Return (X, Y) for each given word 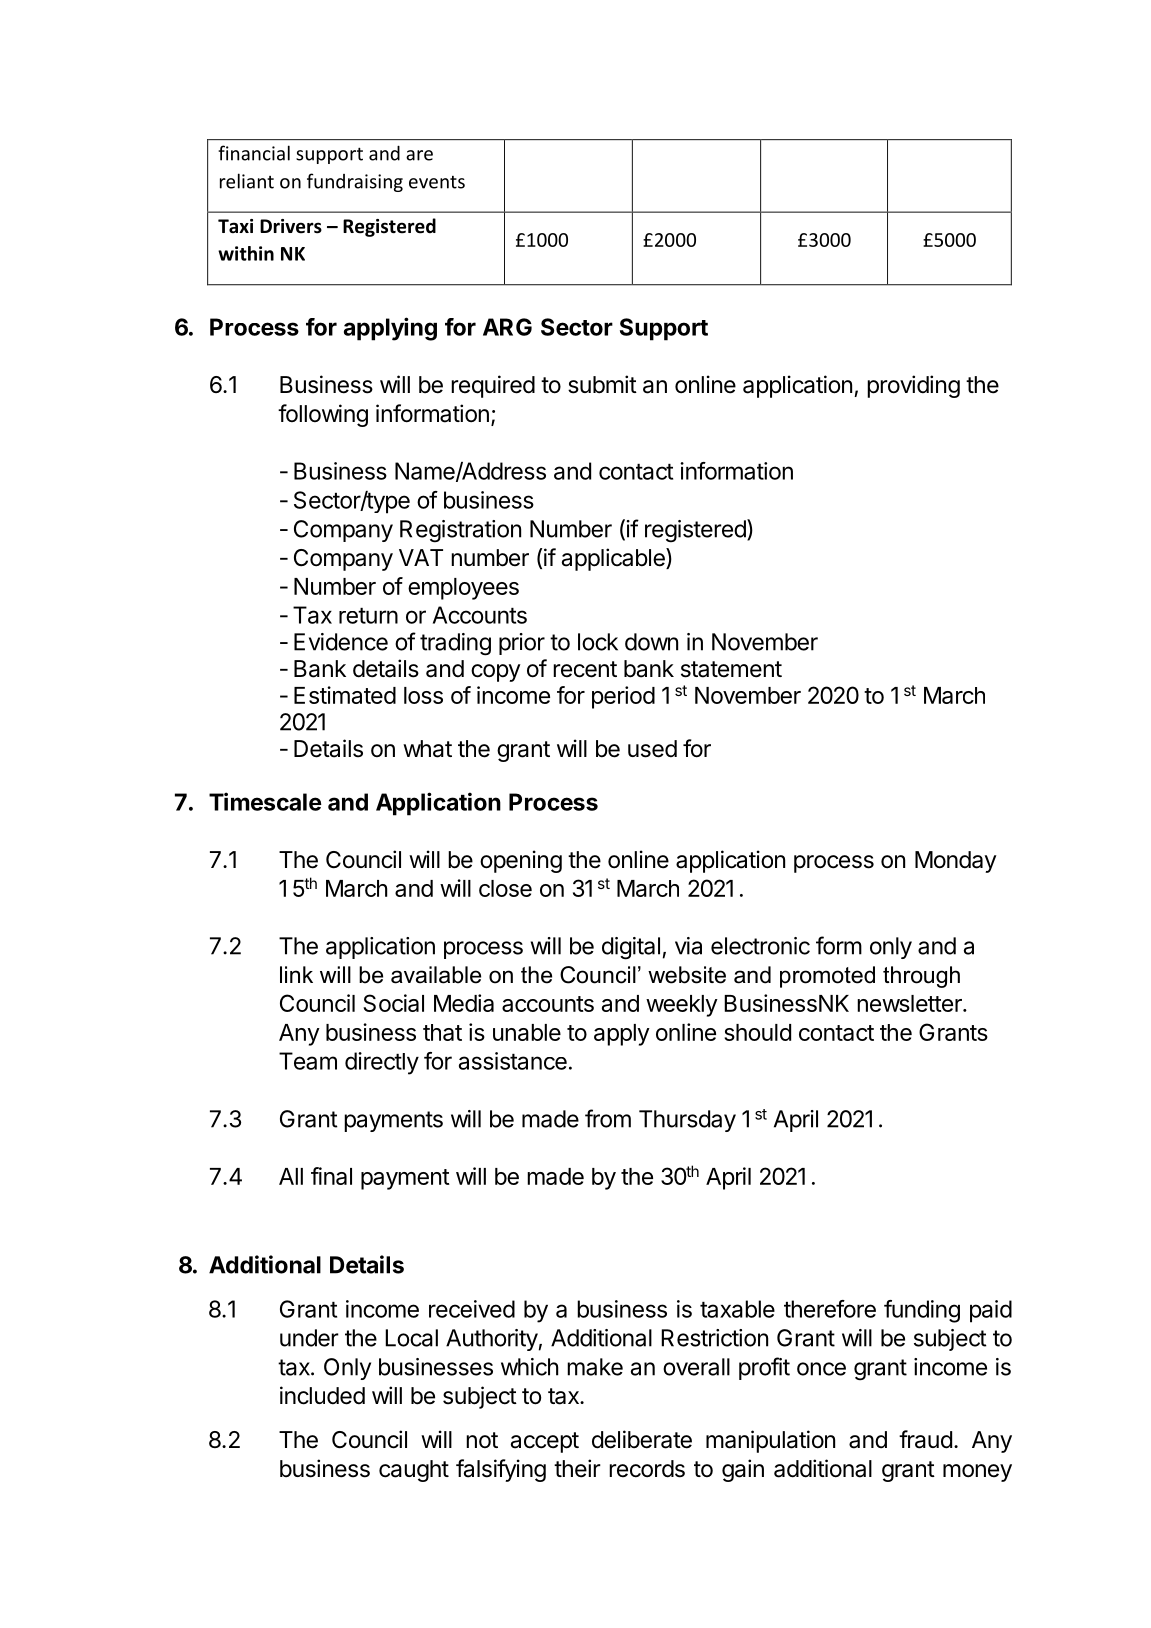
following (323, 415)
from (608, 1118)
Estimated (345, 695)
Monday (956, 862)
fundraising (355, 182)
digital (631, 948)
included (322, 1395)
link (296, 974)
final (331, 1176)
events (437, 182)
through (921, 977)
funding (922, 1311)
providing (913, 386)
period (623, 697)
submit (602, 384)
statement (731, 669)
